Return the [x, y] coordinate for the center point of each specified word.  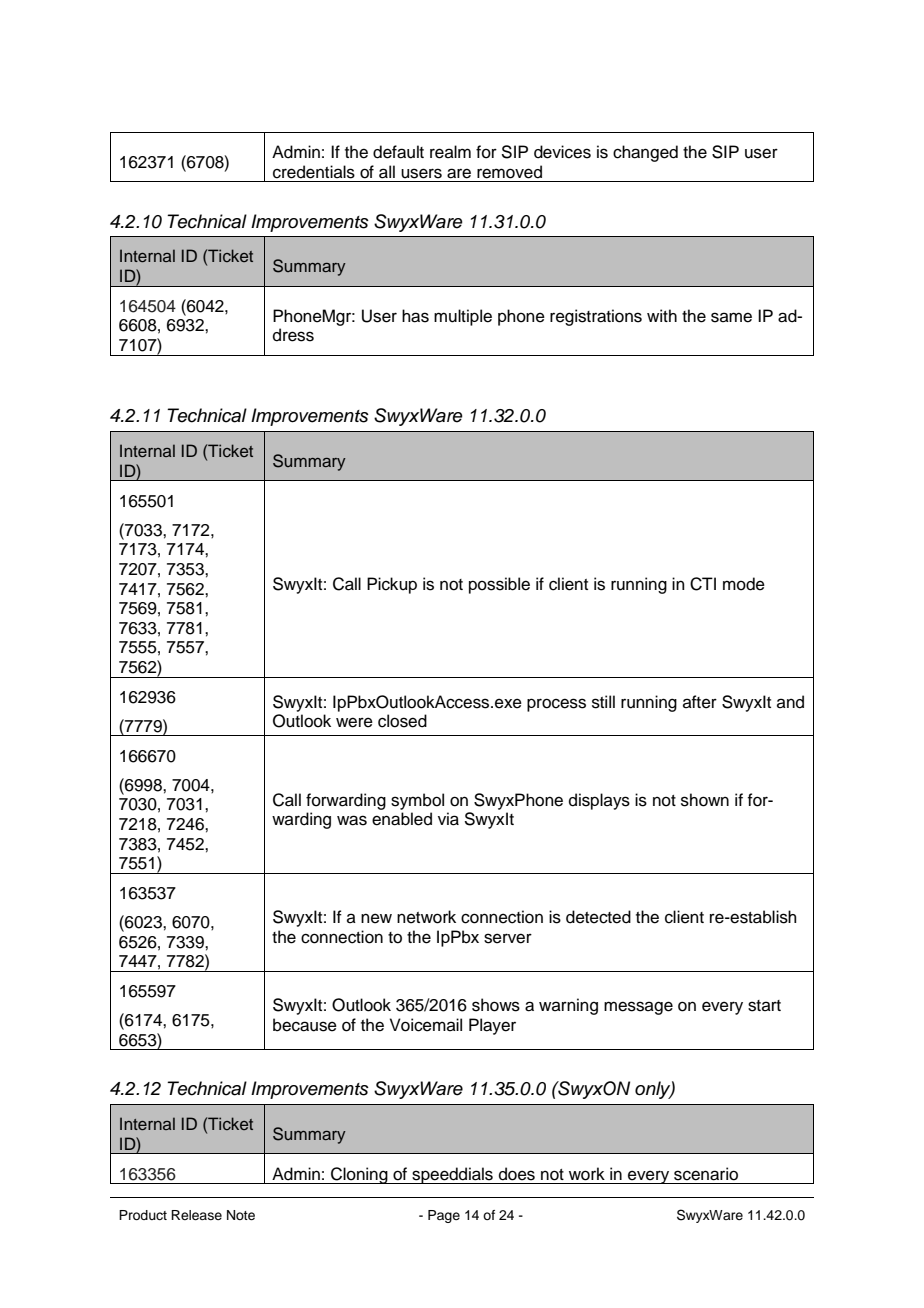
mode [744, 584]
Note [241, 1215]
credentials [314, 172]
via [448, 819]
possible [499, 585]
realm [450, 152]
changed [645, 153]
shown [705, 800]
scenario [706, 1174]
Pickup [392, 585]
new [376, 918]
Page [444, 1216]
